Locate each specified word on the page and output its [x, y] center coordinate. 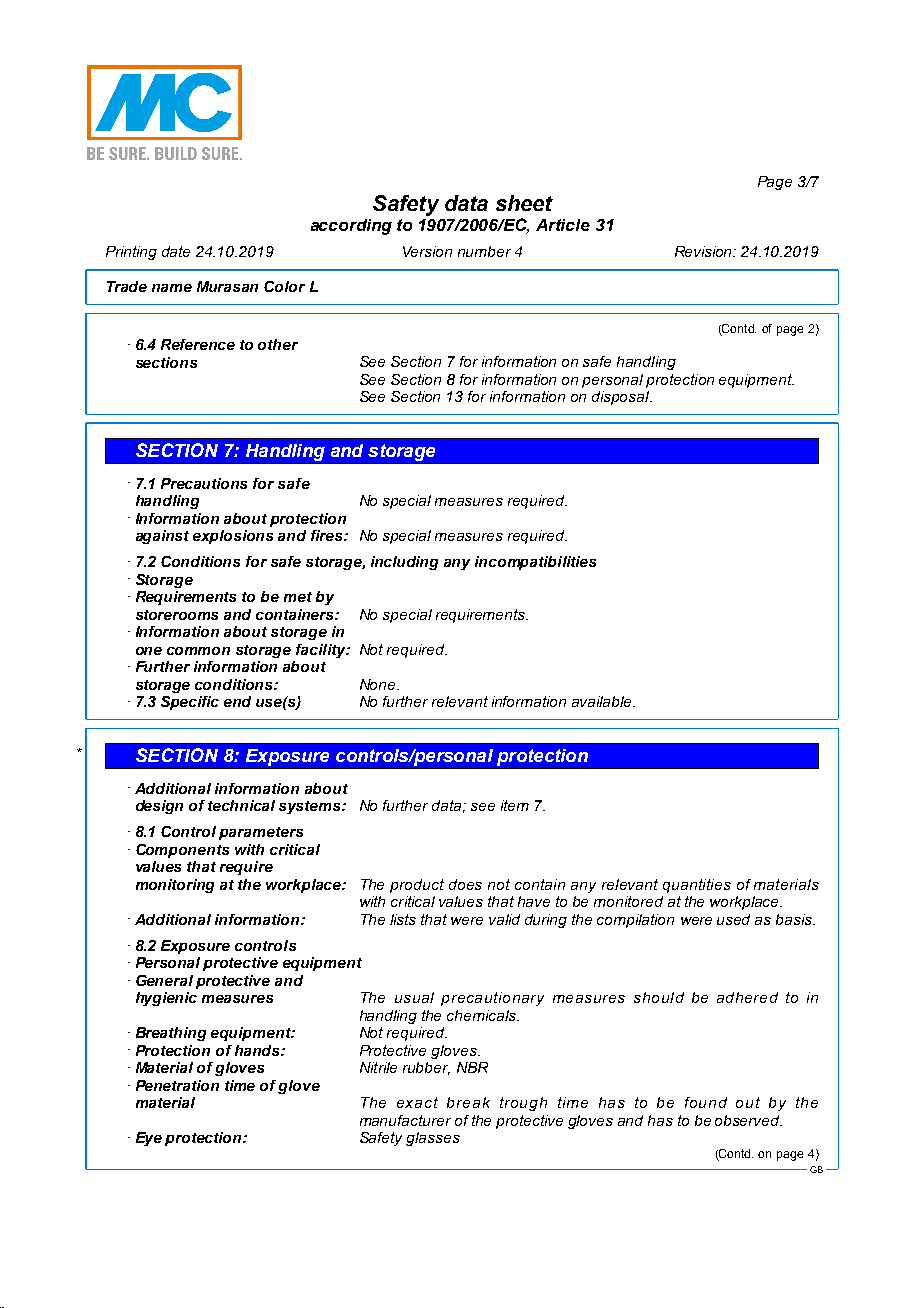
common [198, 651]
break [468, 1102]
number [484, 251]
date [176, 251]
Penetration [177, 1085]
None [379, 684]
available [603, 701]
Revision [705, 251]
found [706, 1102]
